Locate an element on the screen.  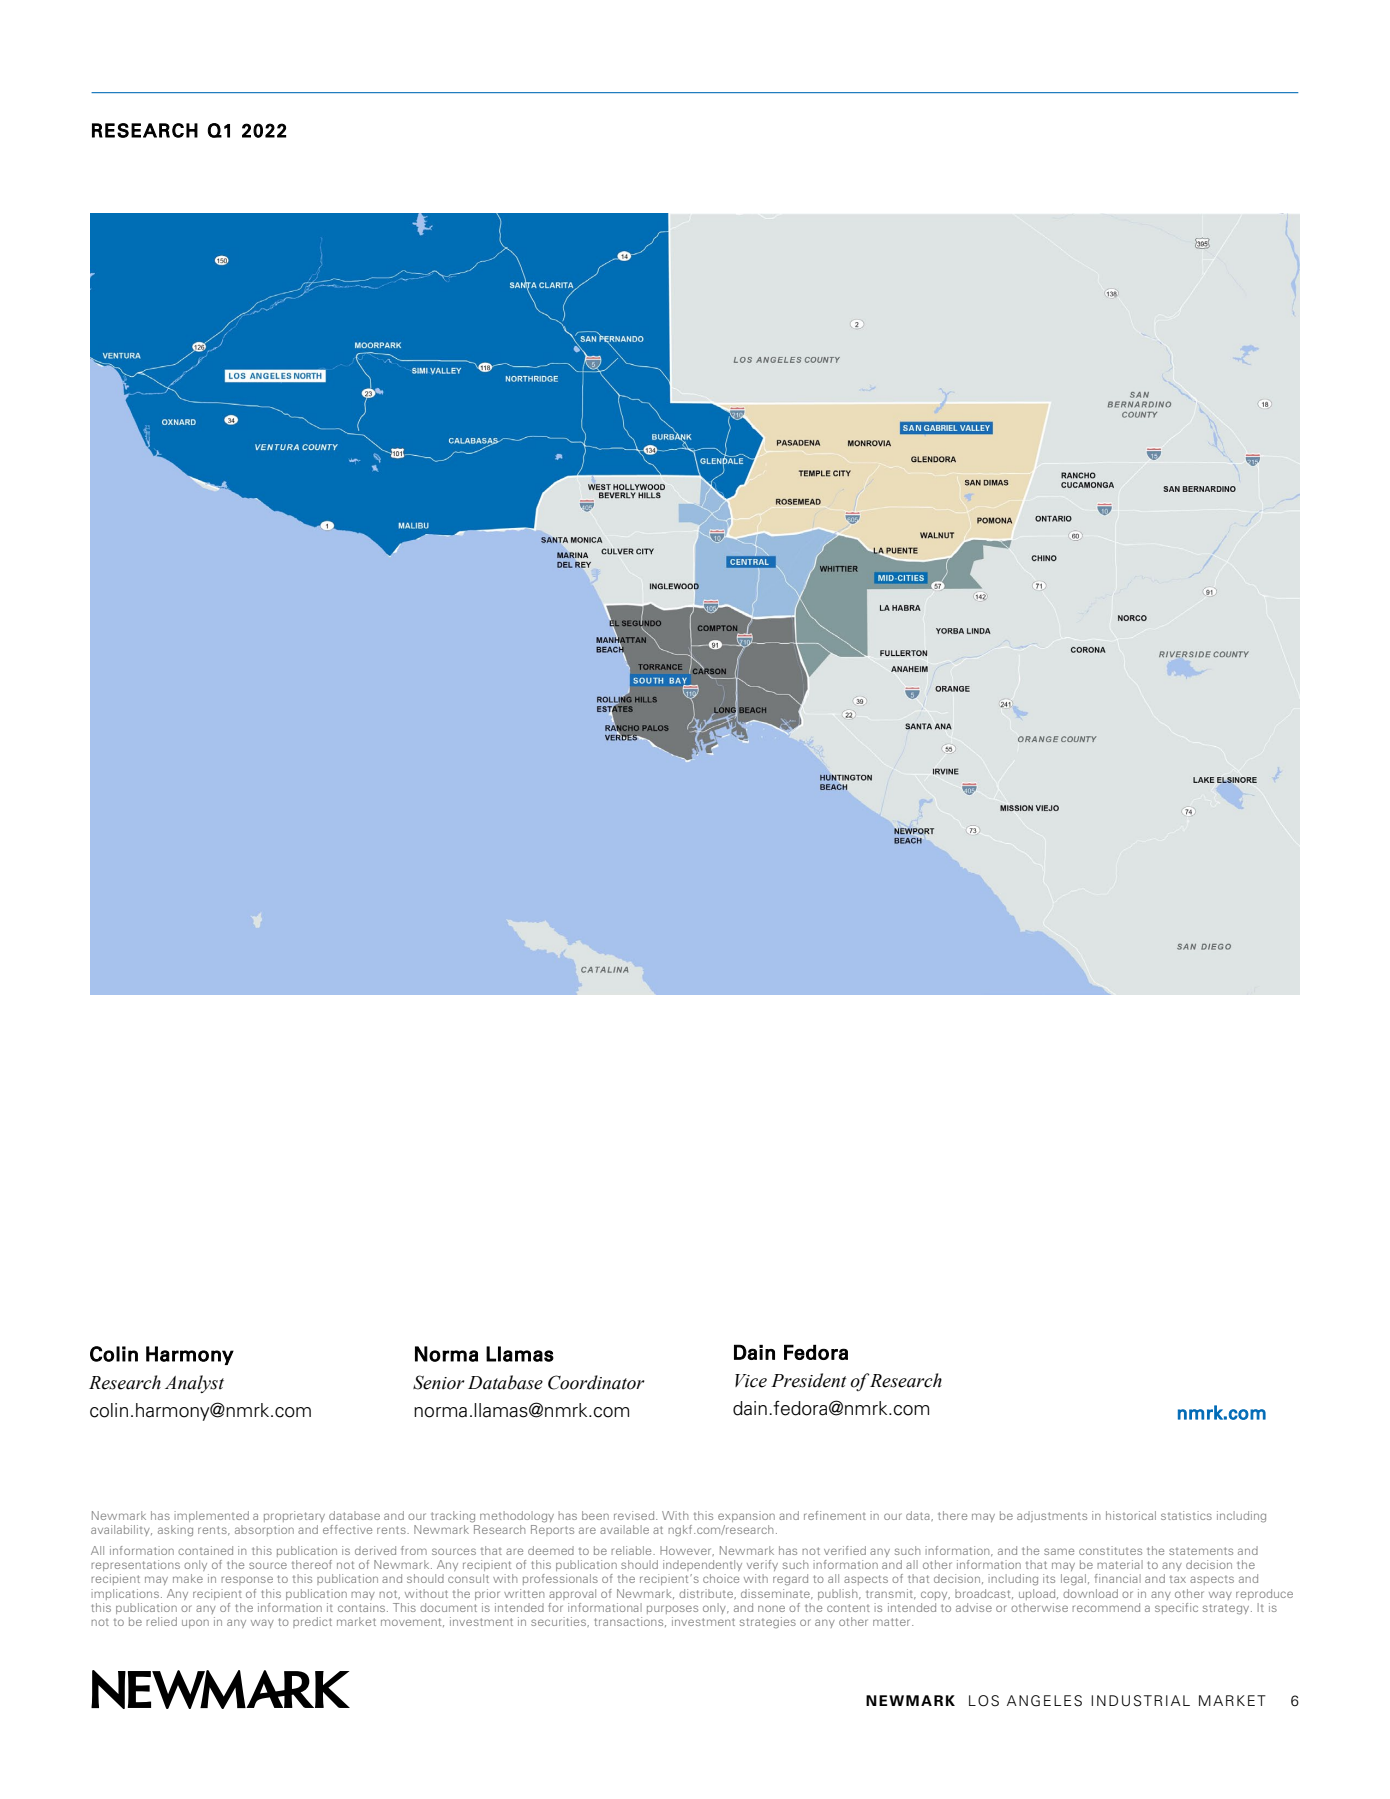
absorption is located at coordinates (264, 1530).
